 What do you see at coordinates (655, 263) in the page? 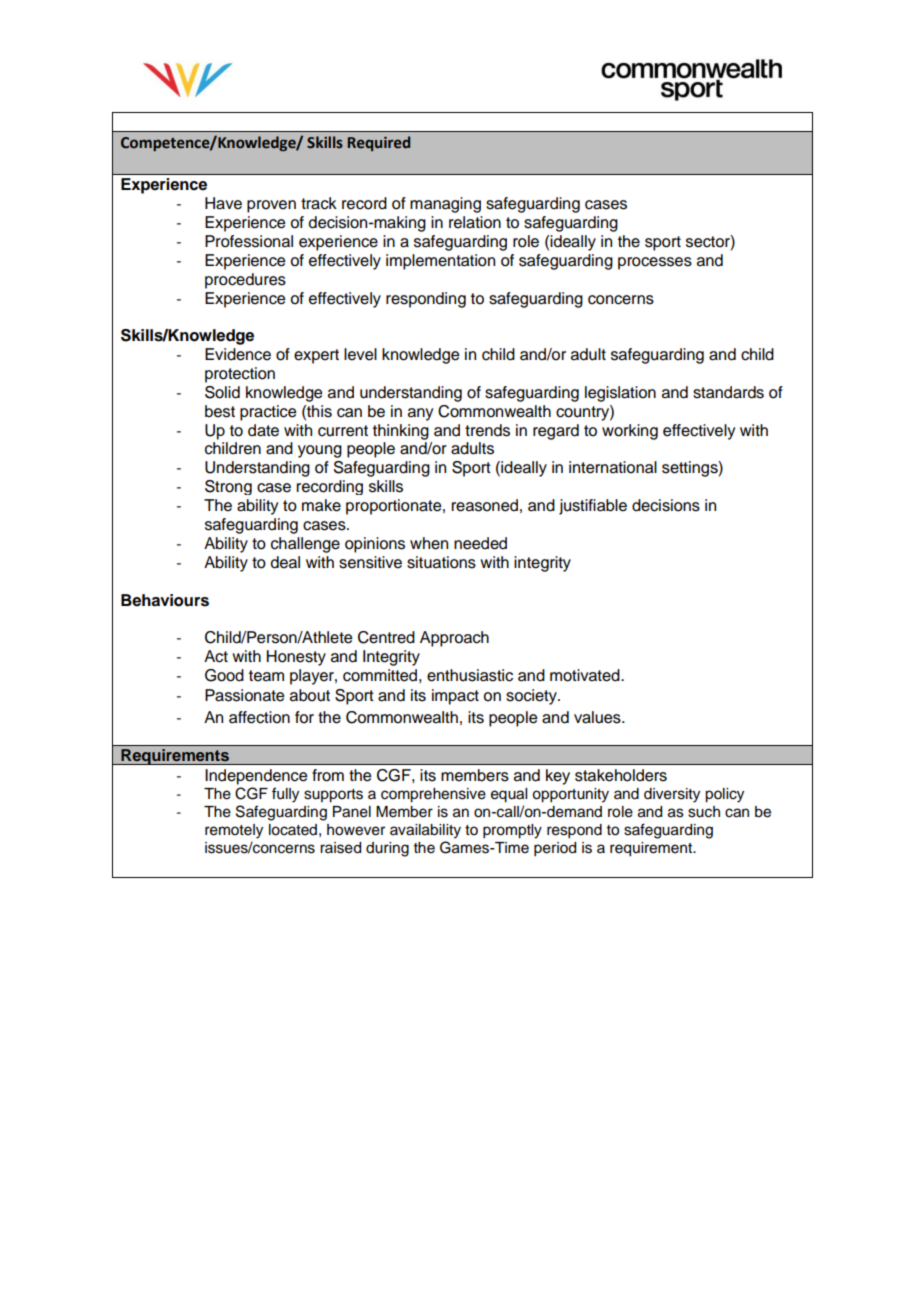
I see `processes` at bounding box center [655, 263].
